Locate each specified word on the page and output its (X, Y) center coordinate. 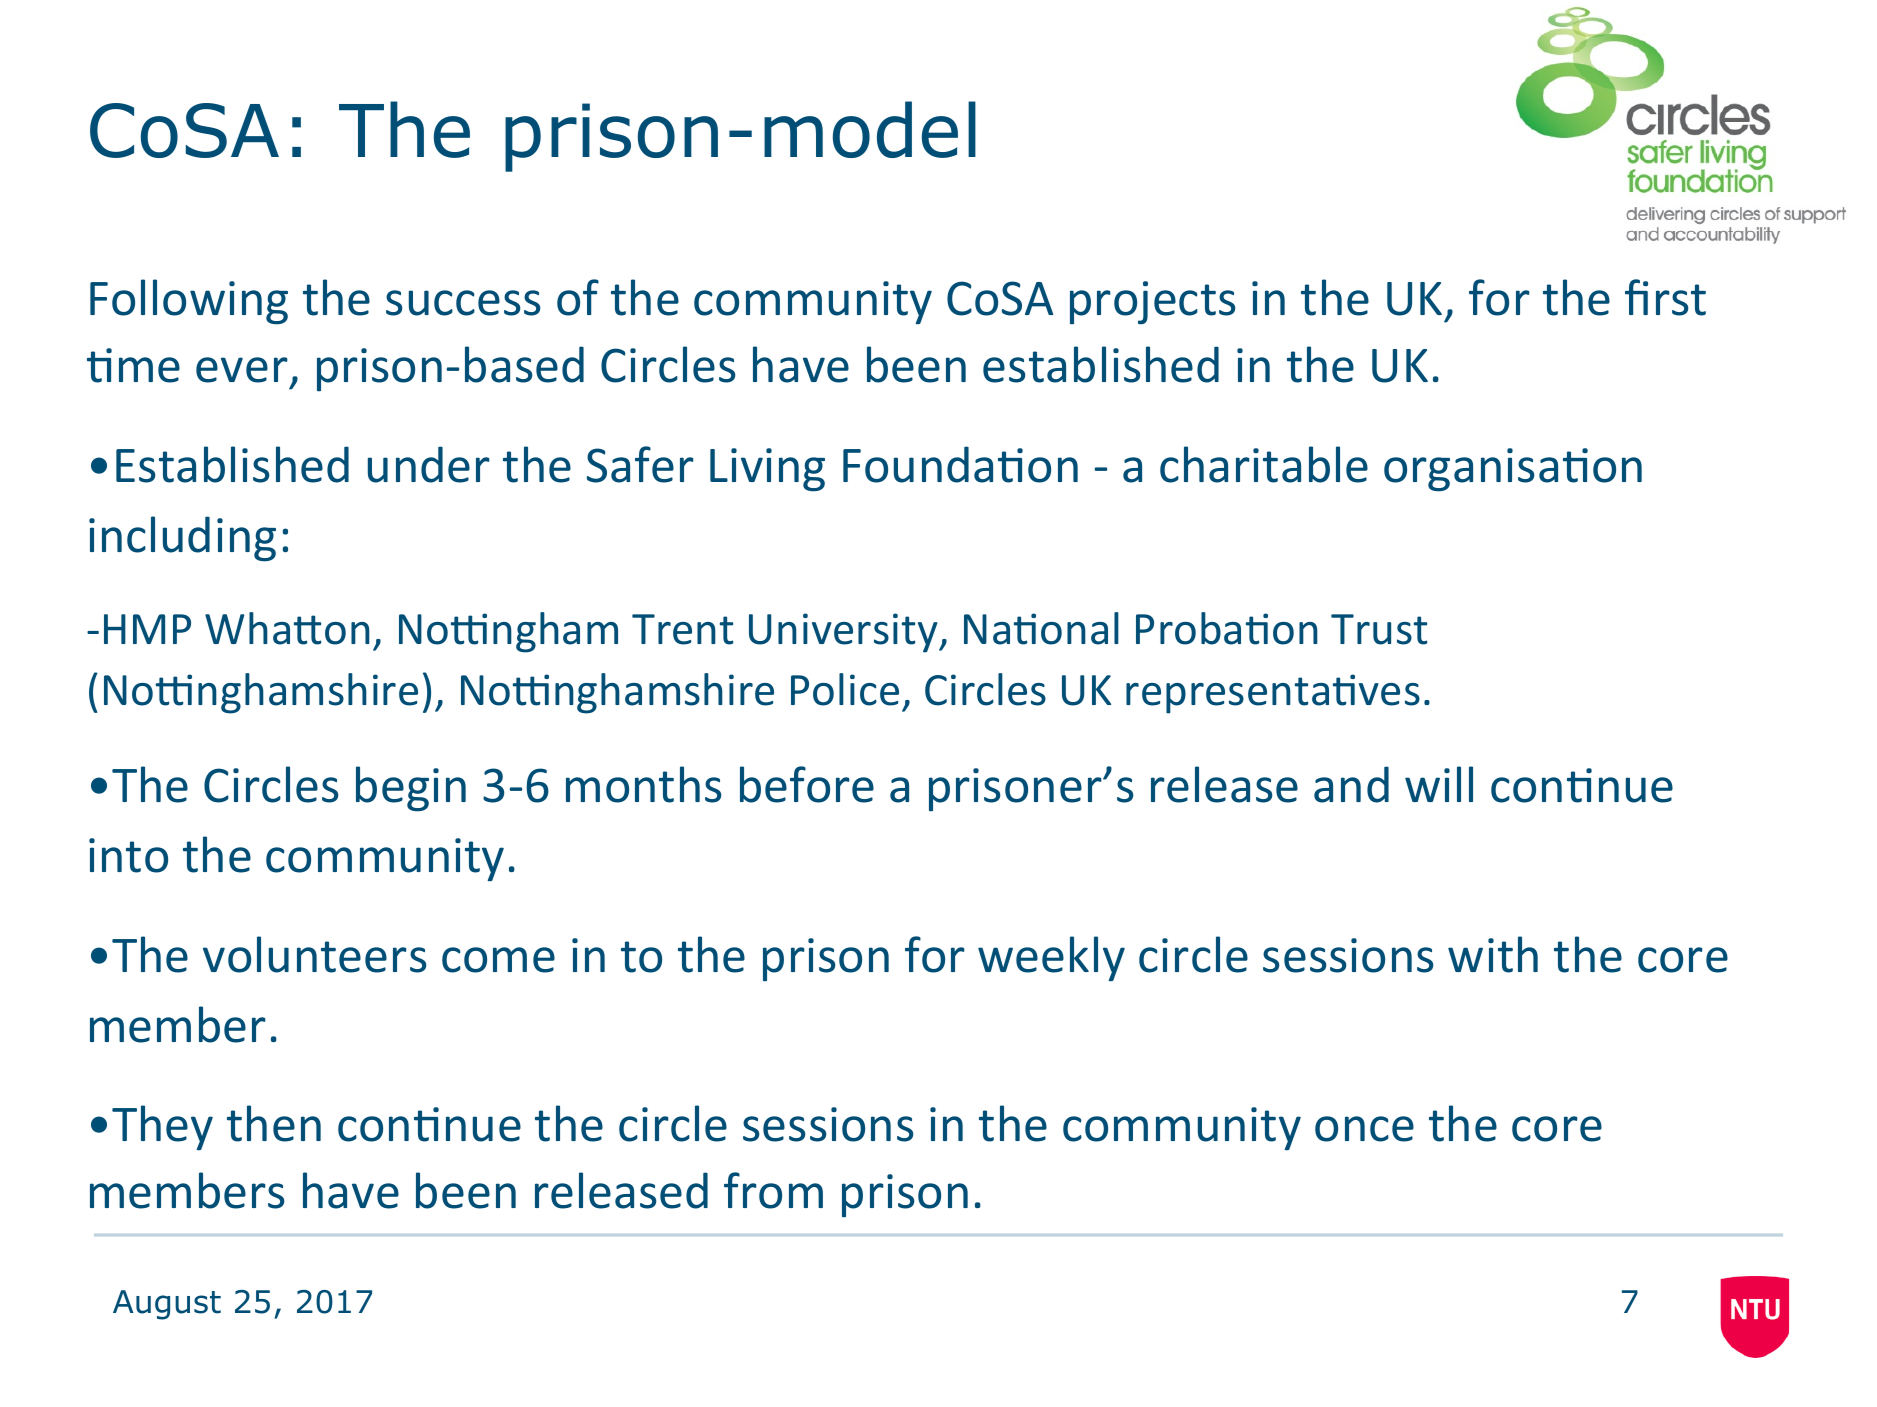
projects (1152, 303)
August (167, 1305)
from (773, 1190)
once (1364, 1129)
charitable (1264, 464)
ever (242, 370)
